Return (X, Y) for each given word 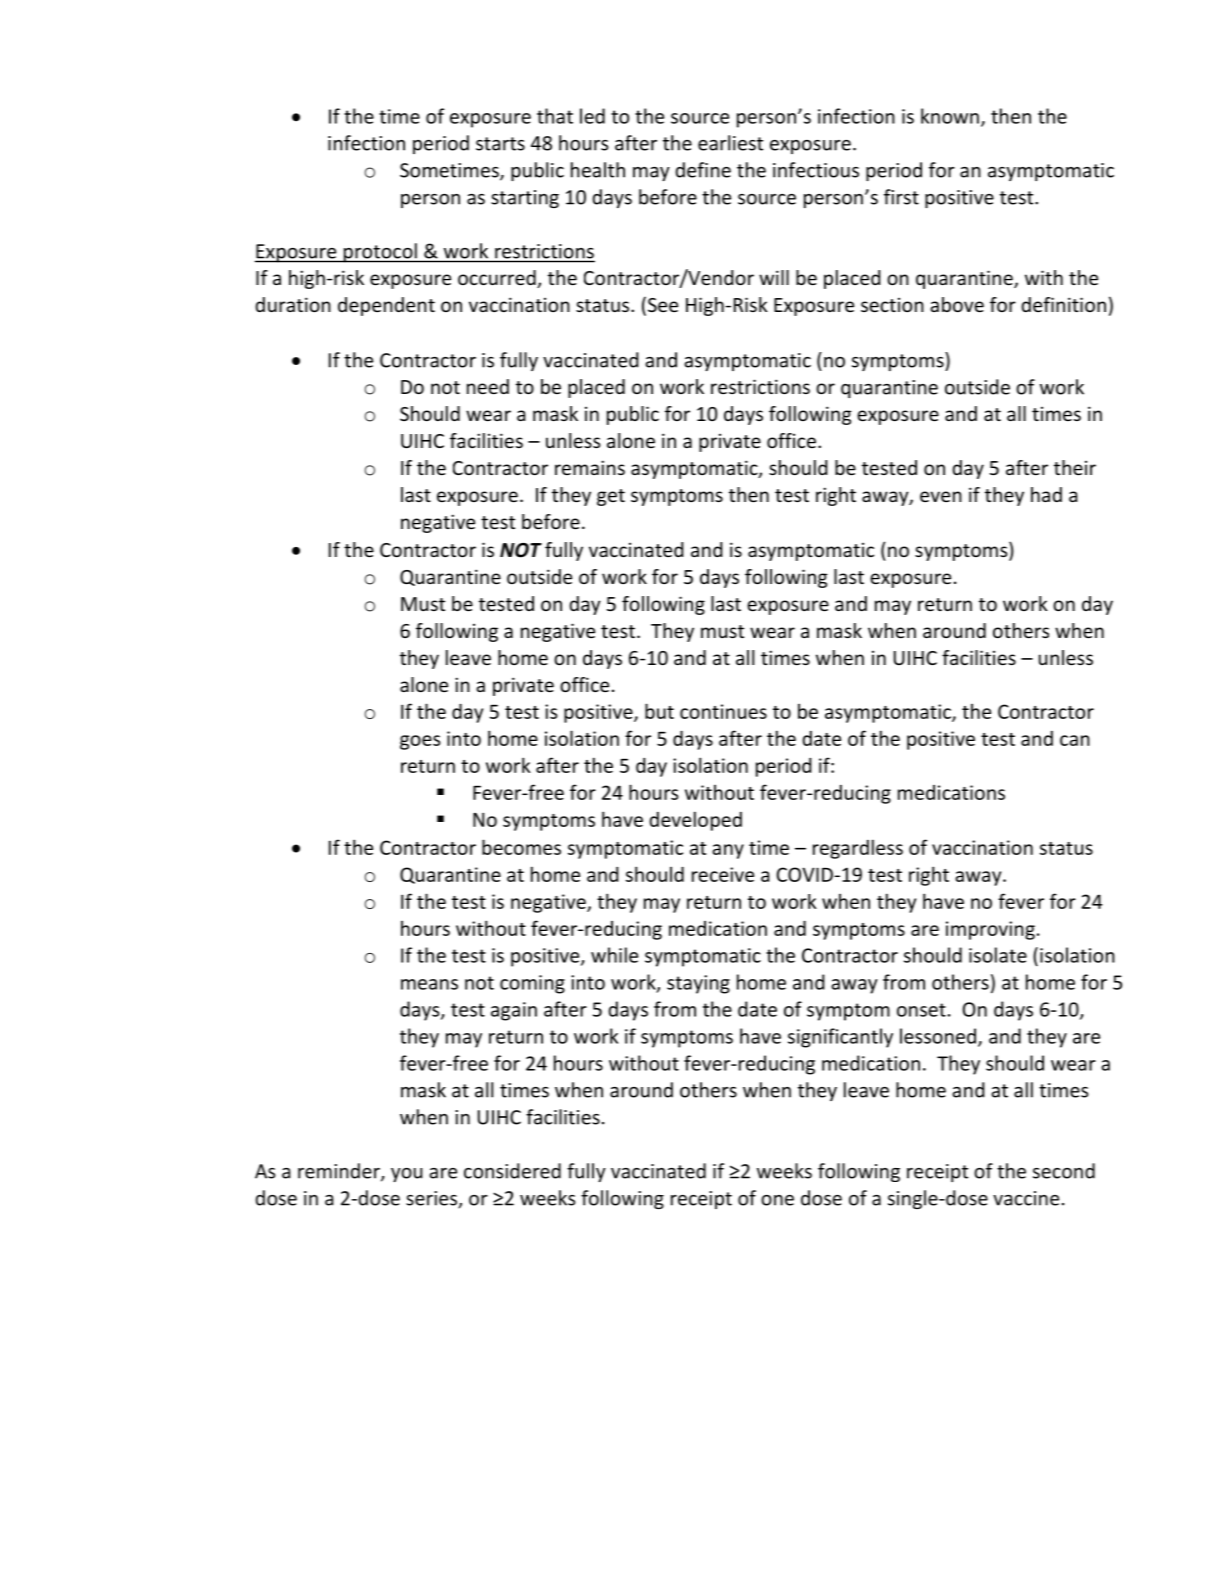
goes (420, 742)
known (950, 116)
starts (500, 144)
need (488, 386)
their (1075, 467)
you (407, 1175)
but (659, 711)
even (941, 496)
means (429, 984)
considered (512, 1171)
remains (590, 467)
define (703, 170)
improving (990, 930)
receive (723, 874)
